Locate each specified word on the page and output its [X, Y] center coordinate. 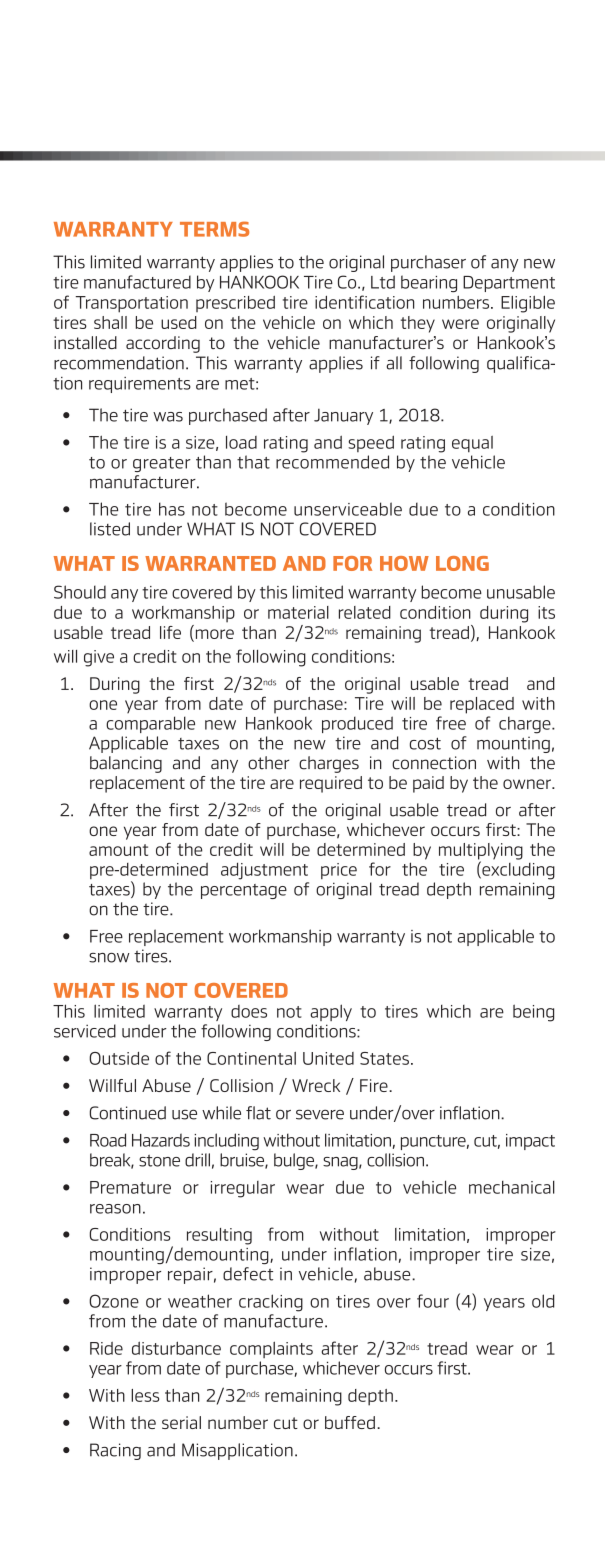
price [339, 871]
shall [110, 322]
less [145, 1395]
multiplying [481, 852]
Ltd [383, 282]
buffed [350, 1422]
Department [509, 284]
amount [118, 850]
